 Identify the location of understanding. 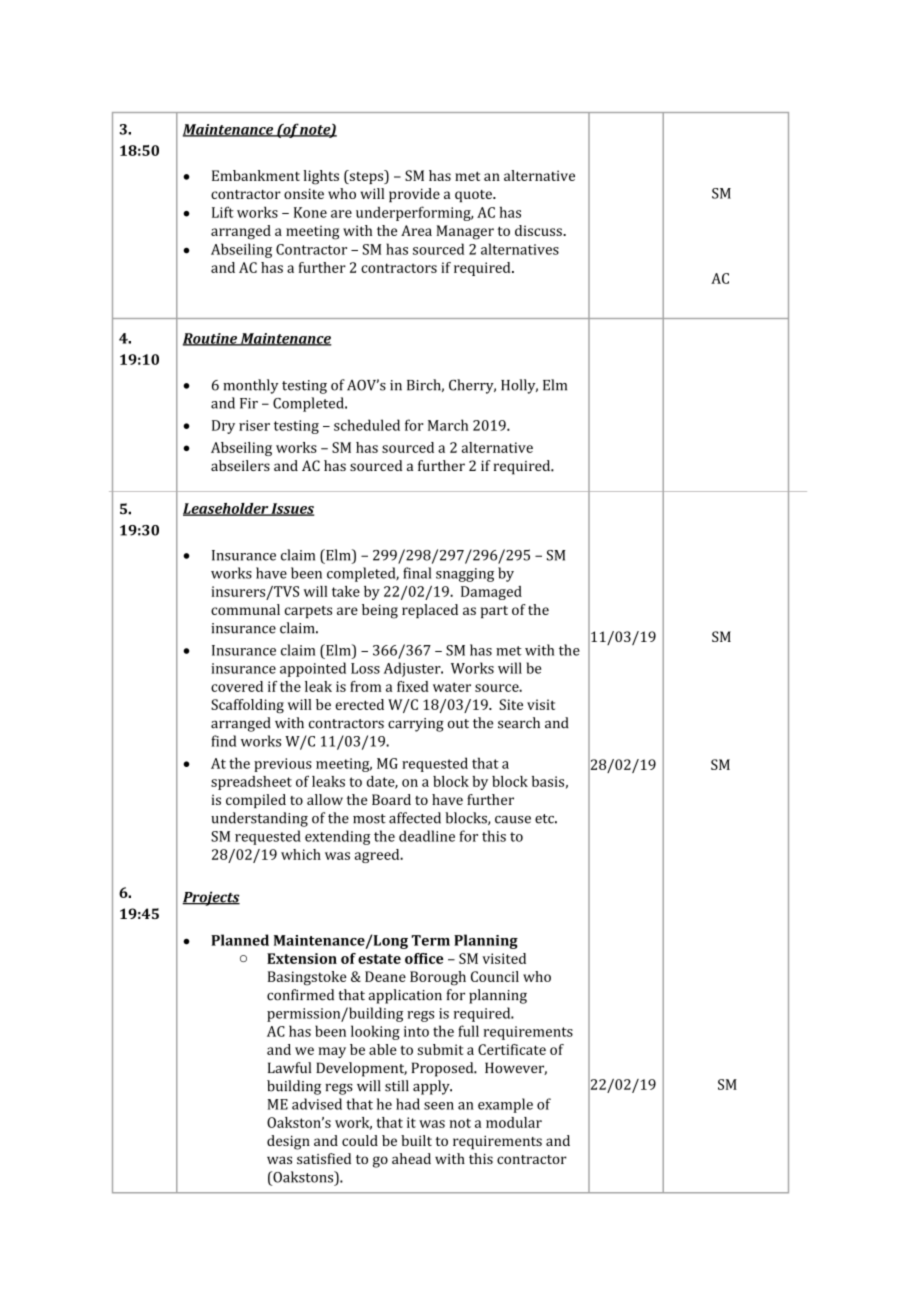
(259, 819).
